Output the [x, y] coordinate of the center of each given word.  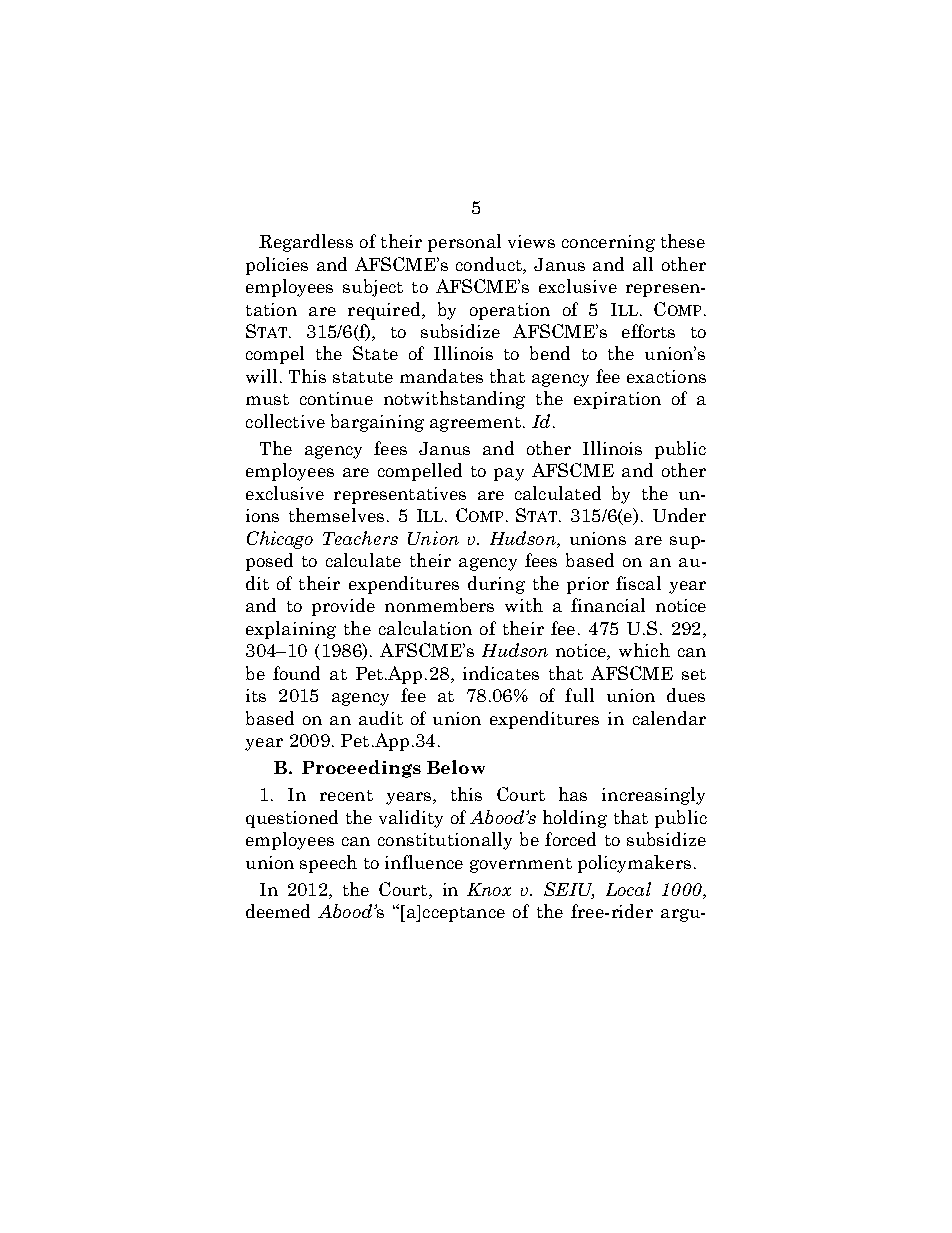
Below [456, 767]
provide [343, 607]
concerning [608, 243]
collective [285, 421]
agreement [475, 424]
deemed [278, 911]
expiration [617, 400]
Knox [489, 889]
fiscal [638, 583]
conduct [490, 264]
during [496, 585]
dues [686, 695]
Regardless [306, 243]
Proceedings [361, 769]
